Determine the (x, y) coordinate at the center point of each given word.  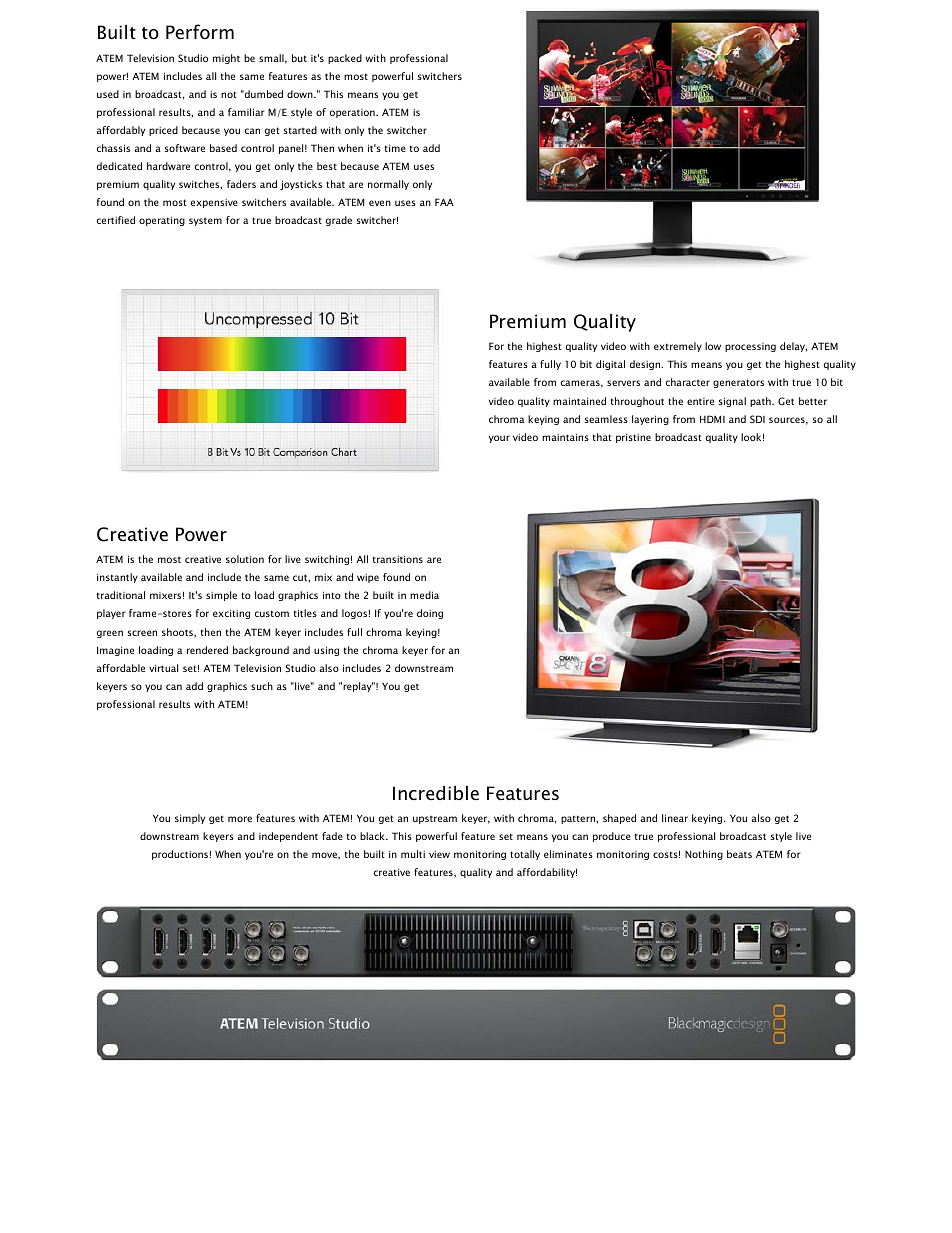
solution (245, 559)
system (205, 222)
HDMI (712, 419)
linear (675, 818)
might (226, 59)
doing (430, 614)
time (395, 148)
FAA (444, 202)
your (499, 439)
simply (190, 819)
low (713, 346)
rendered (207, 650)
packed (345, 59)
